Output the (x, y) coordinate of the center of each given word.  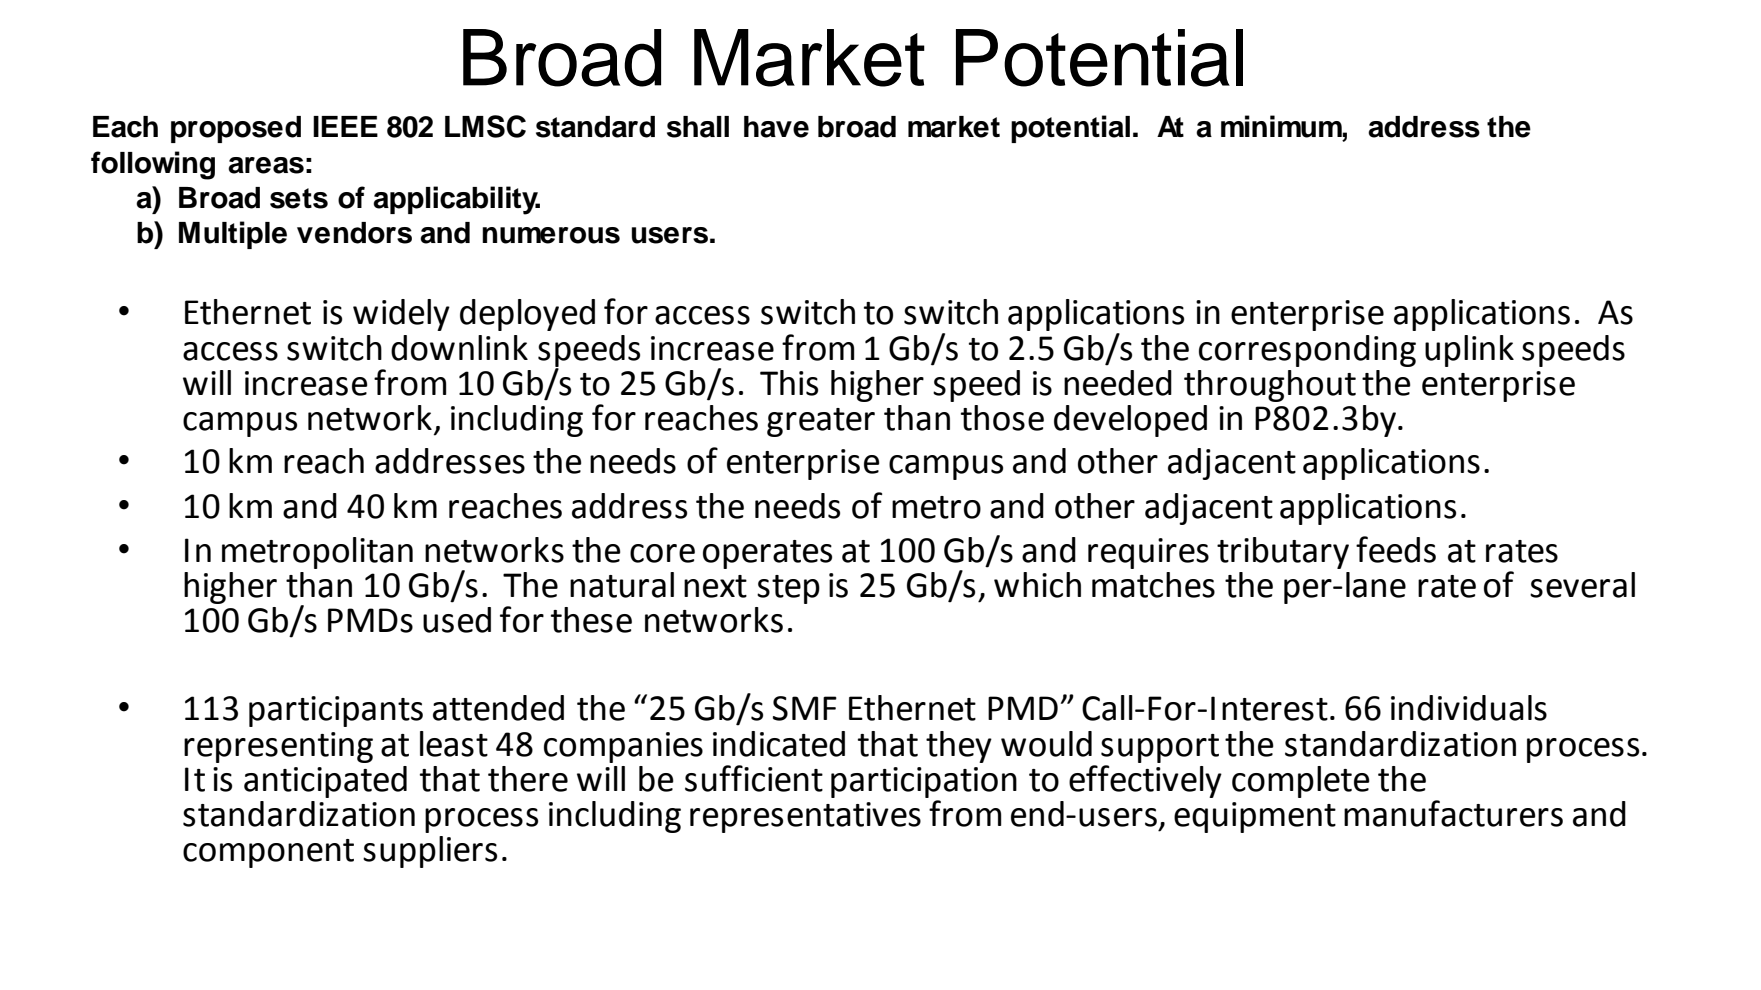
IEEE (345, 126)
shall (698, 127)
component (268, 853)
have (776, 127)
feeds (1396, 549)
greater (821, 422)
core (662, 553)
